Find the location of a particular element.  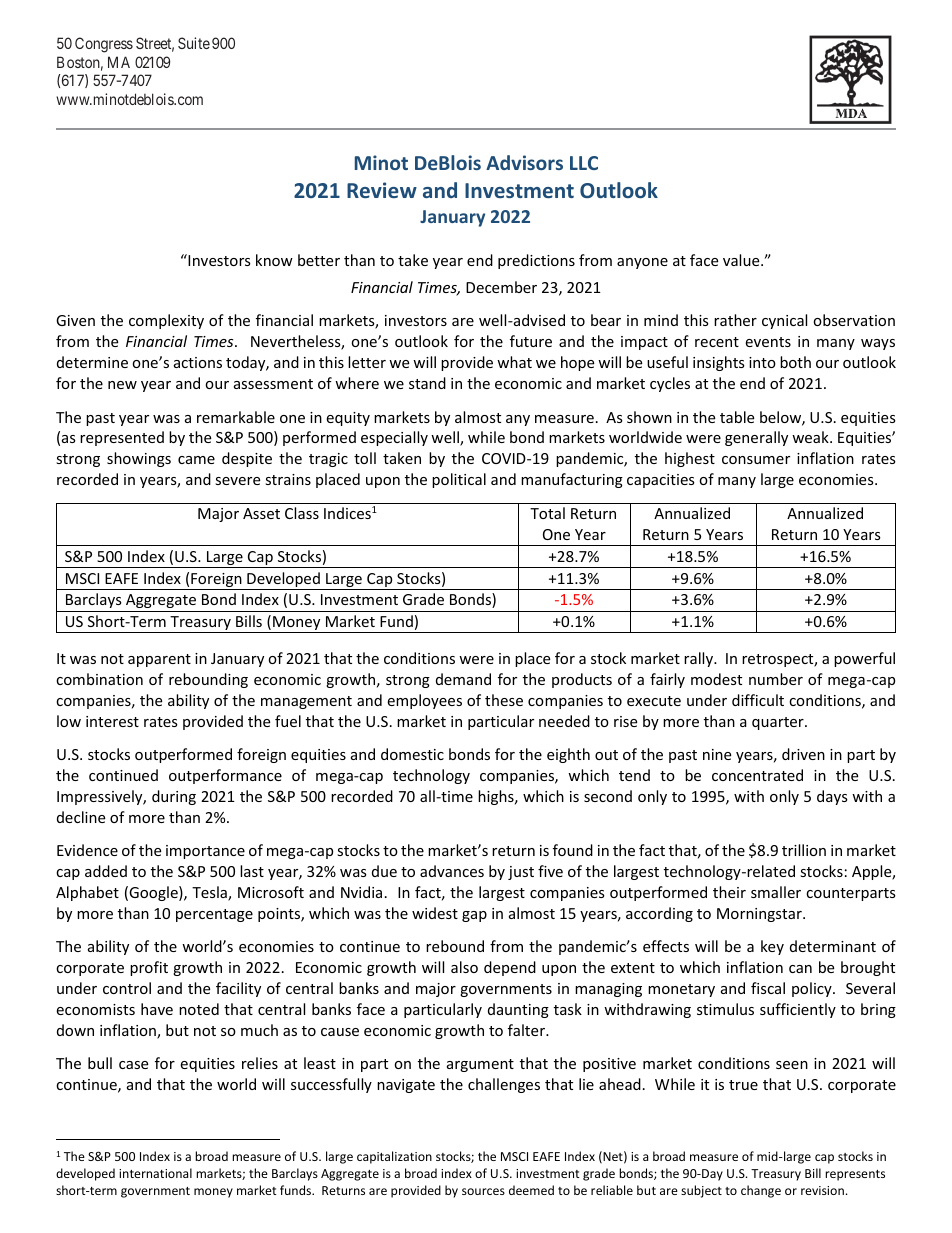

international is located at coordinates (155, 1173).
